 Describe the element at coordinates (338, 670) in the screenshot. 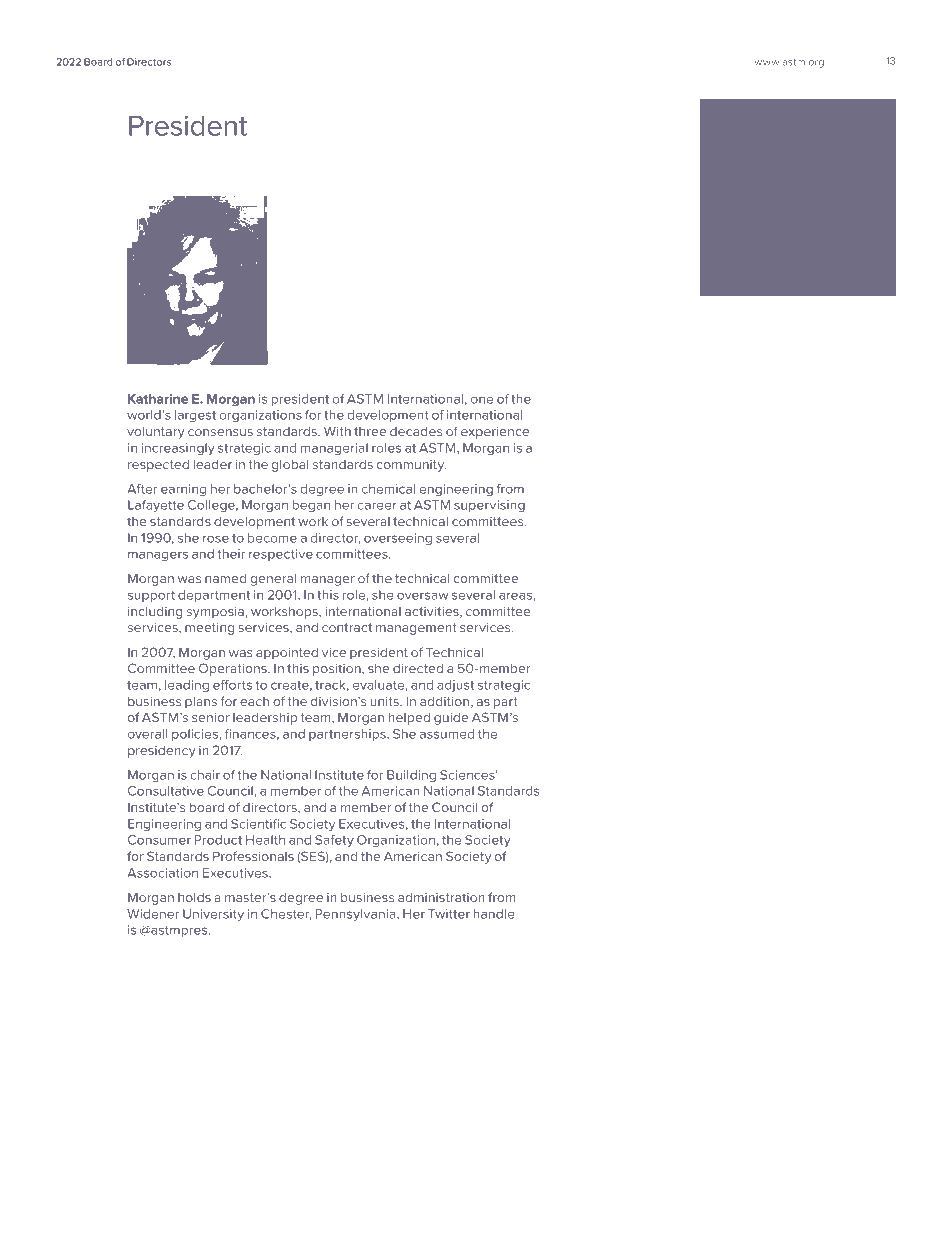

I see `position` at that location.
